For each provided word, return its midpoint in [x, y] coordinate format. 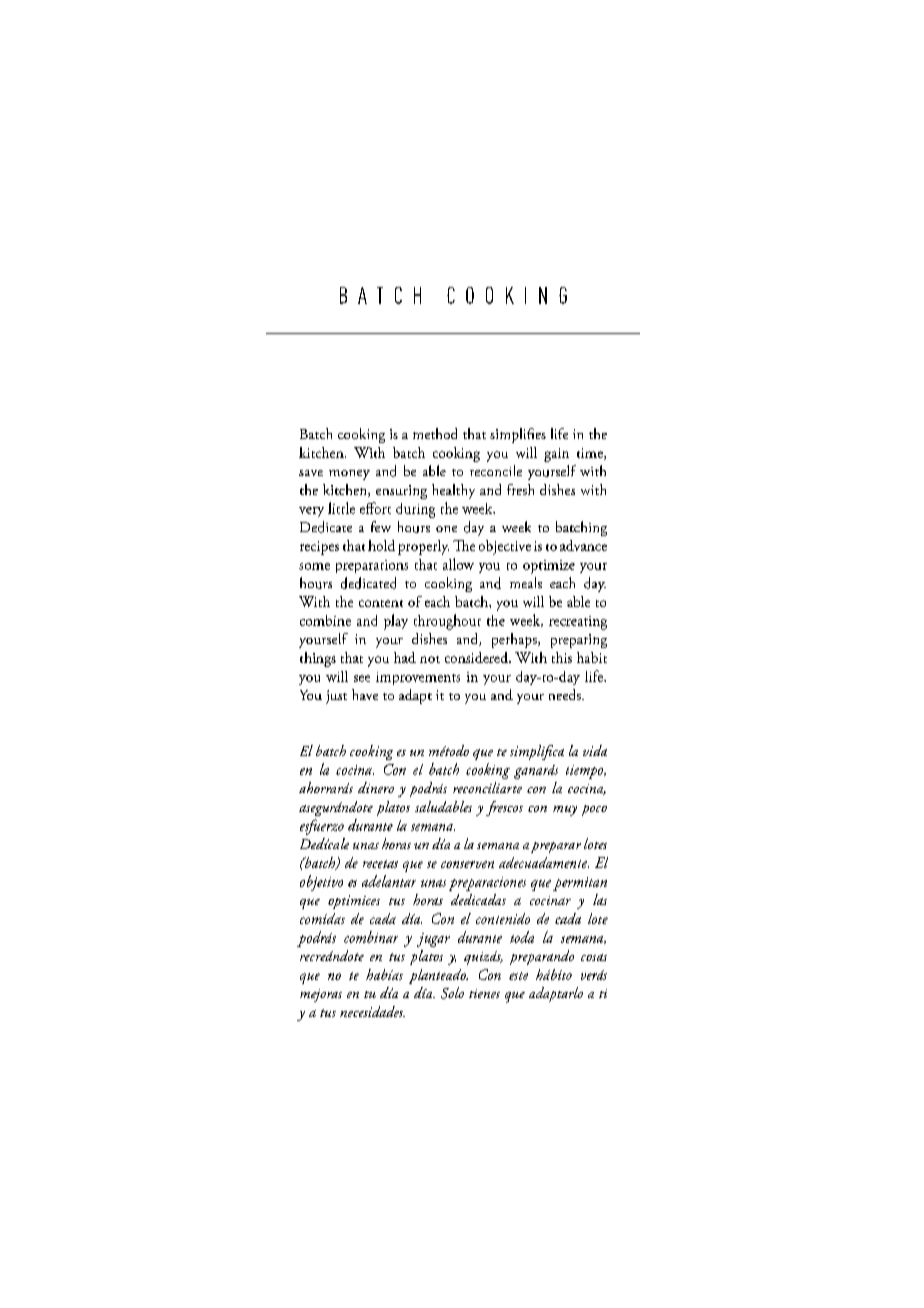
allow [458, 564]
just [336, 697]
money [349, 475]
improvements [418, 678]
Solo [452, 993]
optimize [549, 567]
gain [556, 455]
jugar [433, 940]
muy [565, 811]
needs [566, 694]
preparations [372, 566]
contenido [503, 918]
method [435, 433]
